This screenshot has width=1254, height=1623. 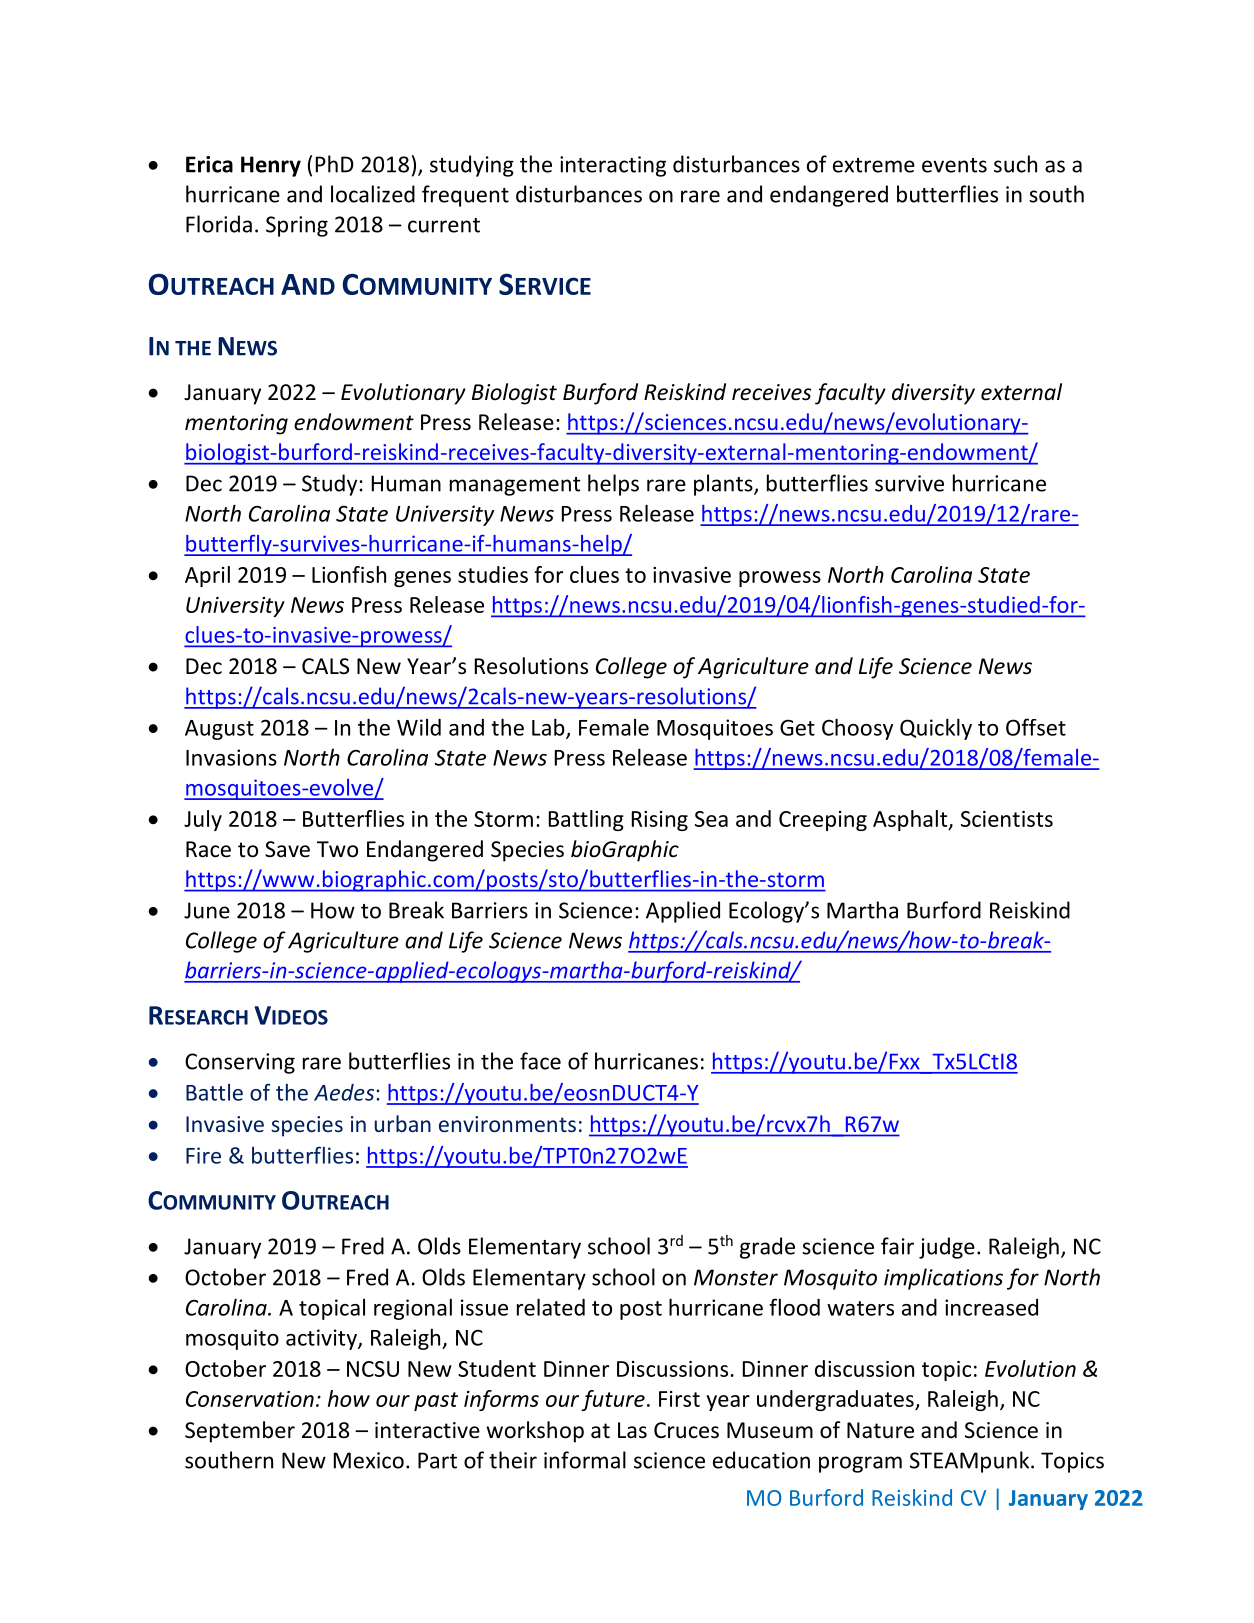 I want to click on Las, so click(x=632, y=1430).
